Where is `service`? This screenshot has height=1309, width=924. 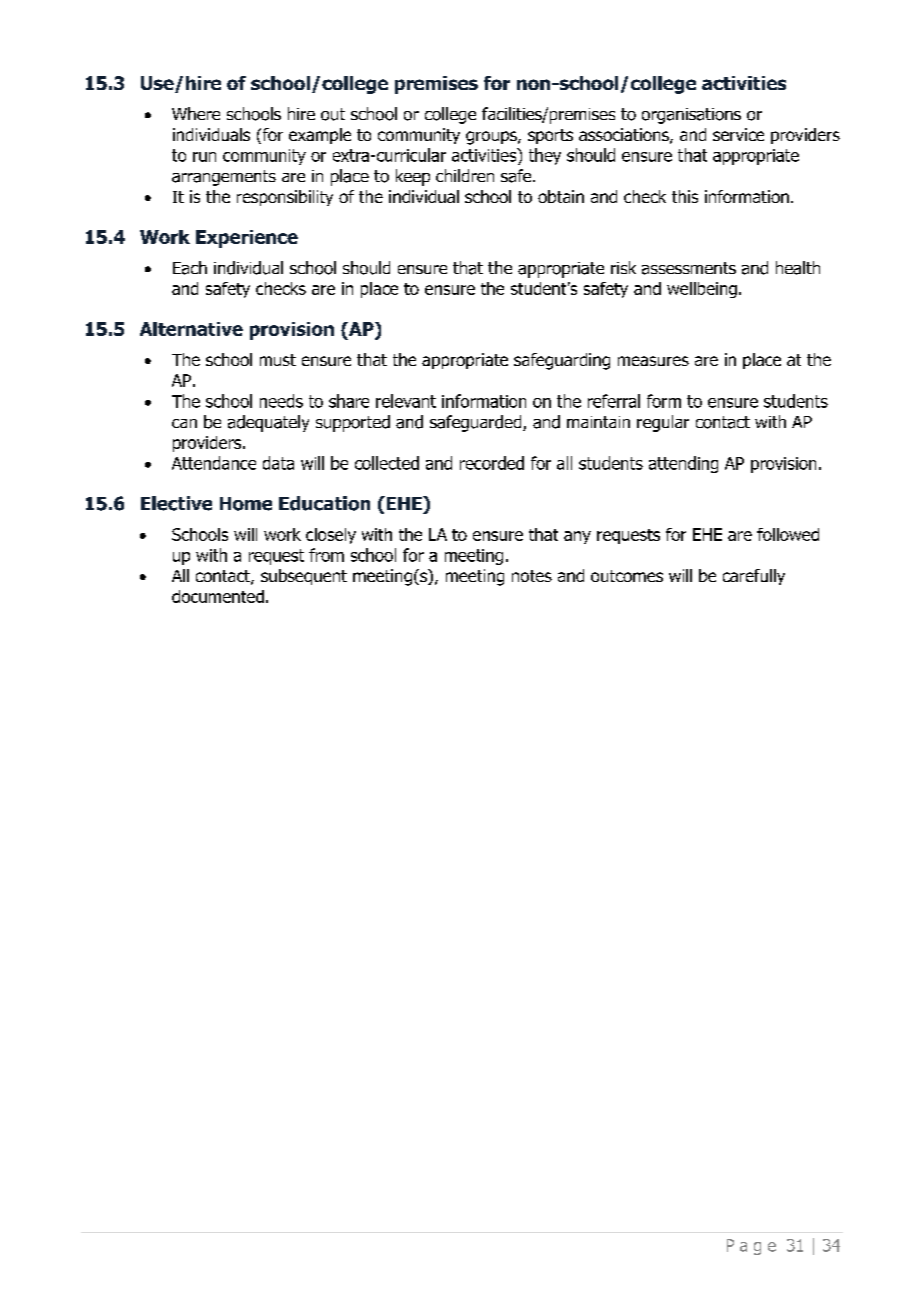
service is located at coordinates (738, 134).
